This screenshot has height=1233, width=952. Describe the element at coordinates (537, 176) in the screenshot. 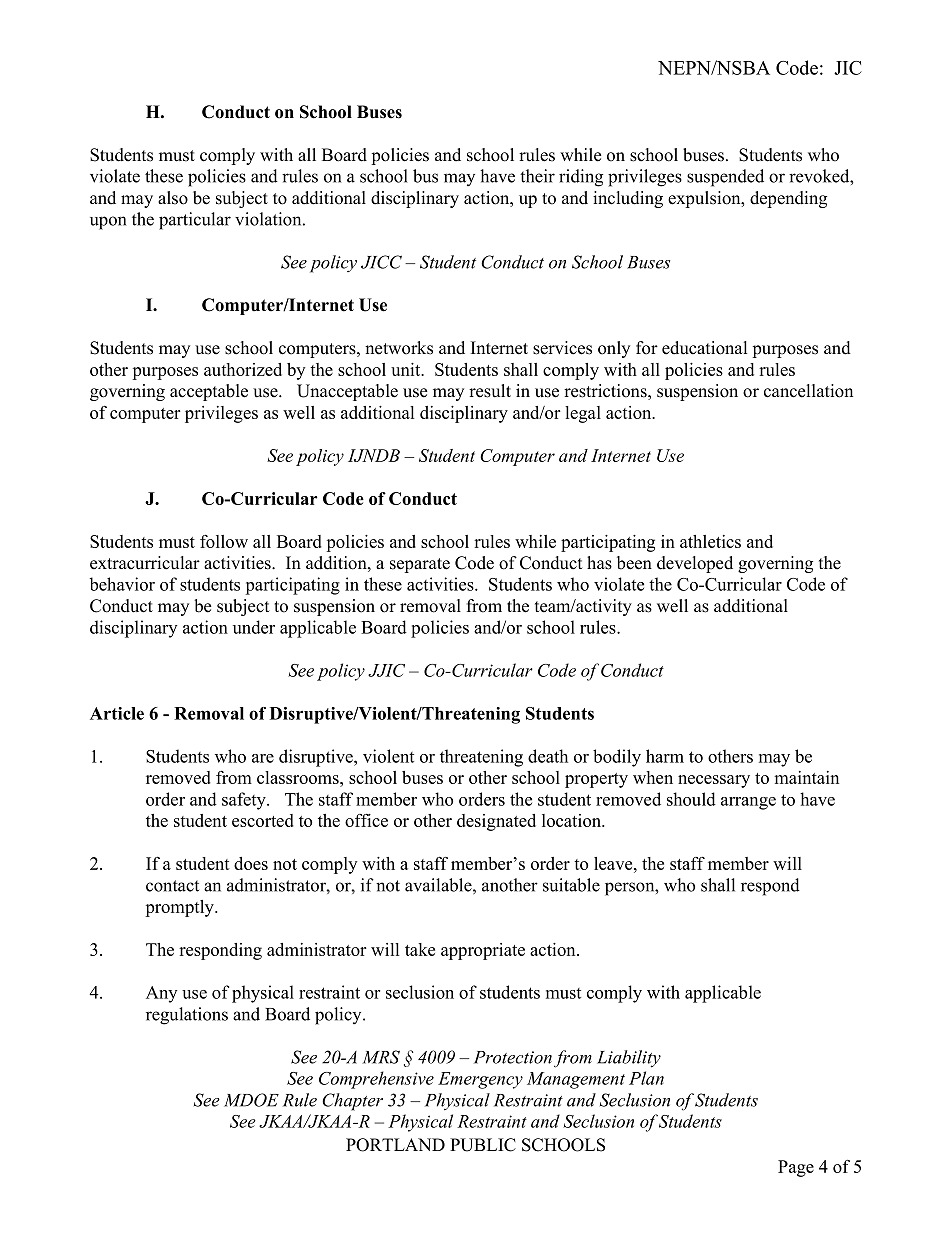

I see `their` at that location.
